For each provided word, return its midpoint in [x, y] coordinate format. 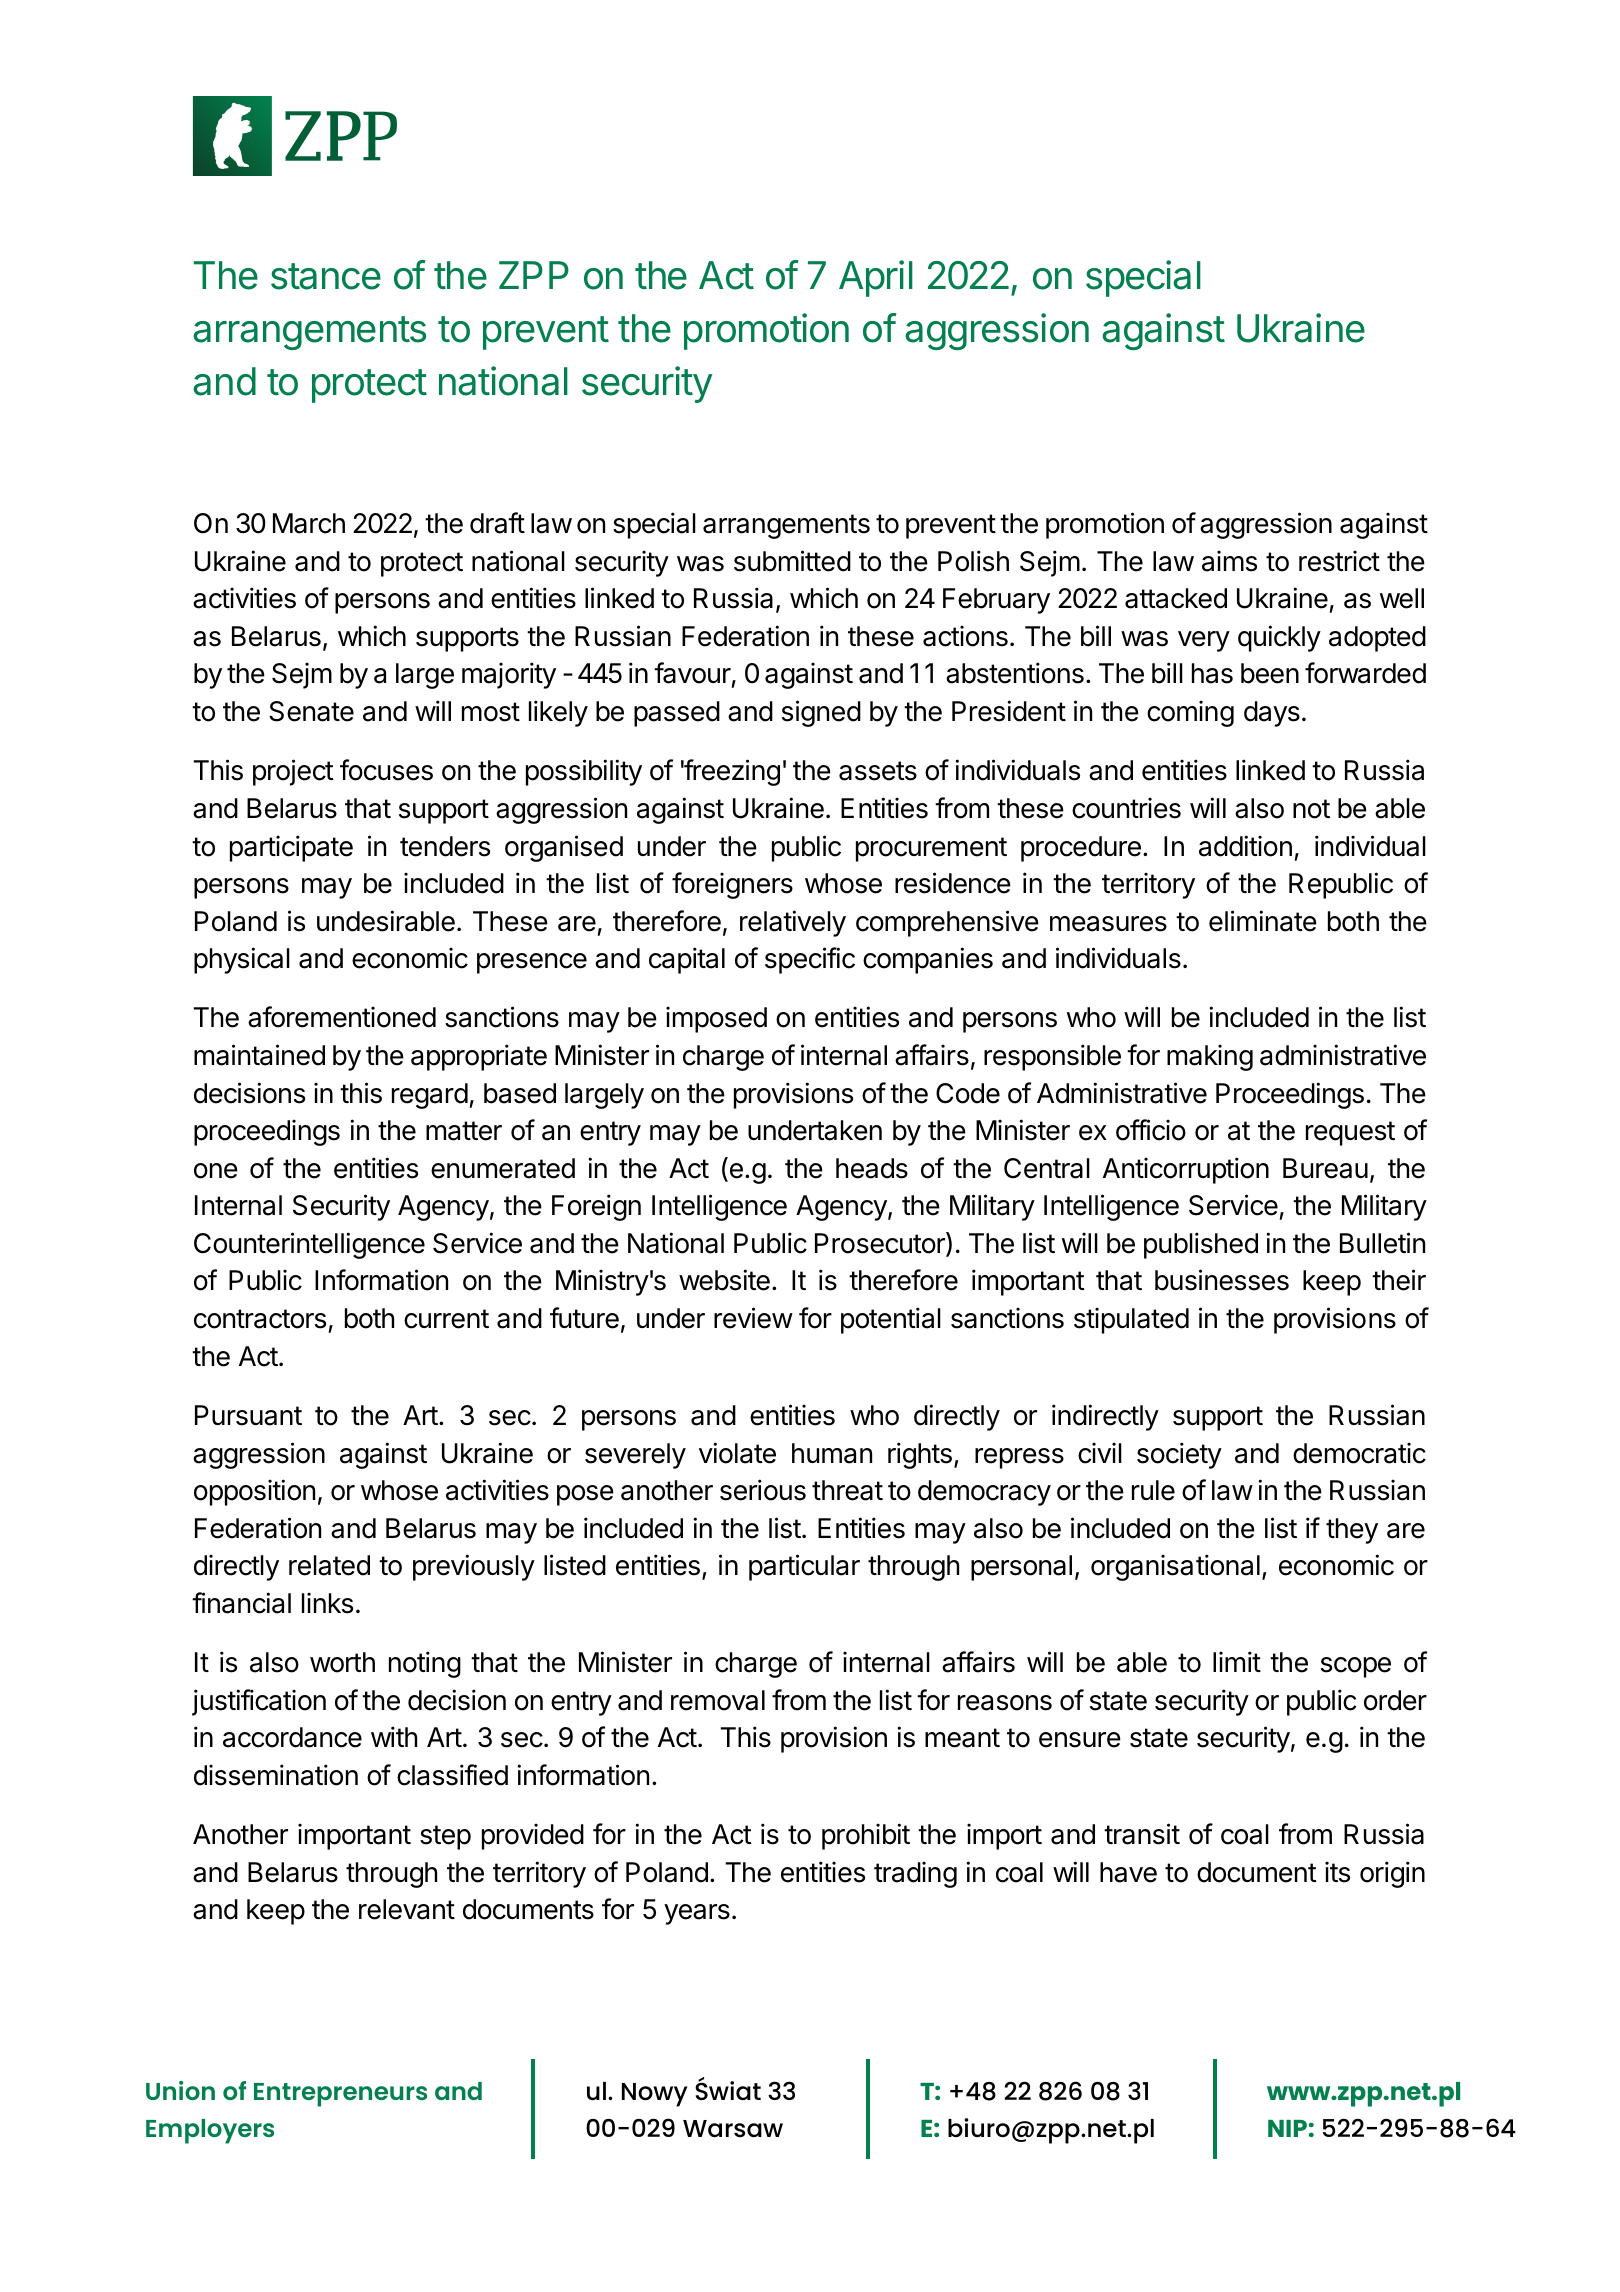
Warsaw [733, 2128]
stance [326, 276]
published [1201, 1245]
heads [872, 1168]
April [876, 278]
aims [1229, 561]
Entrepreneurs [340, 2095]
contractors [260, 1319]
